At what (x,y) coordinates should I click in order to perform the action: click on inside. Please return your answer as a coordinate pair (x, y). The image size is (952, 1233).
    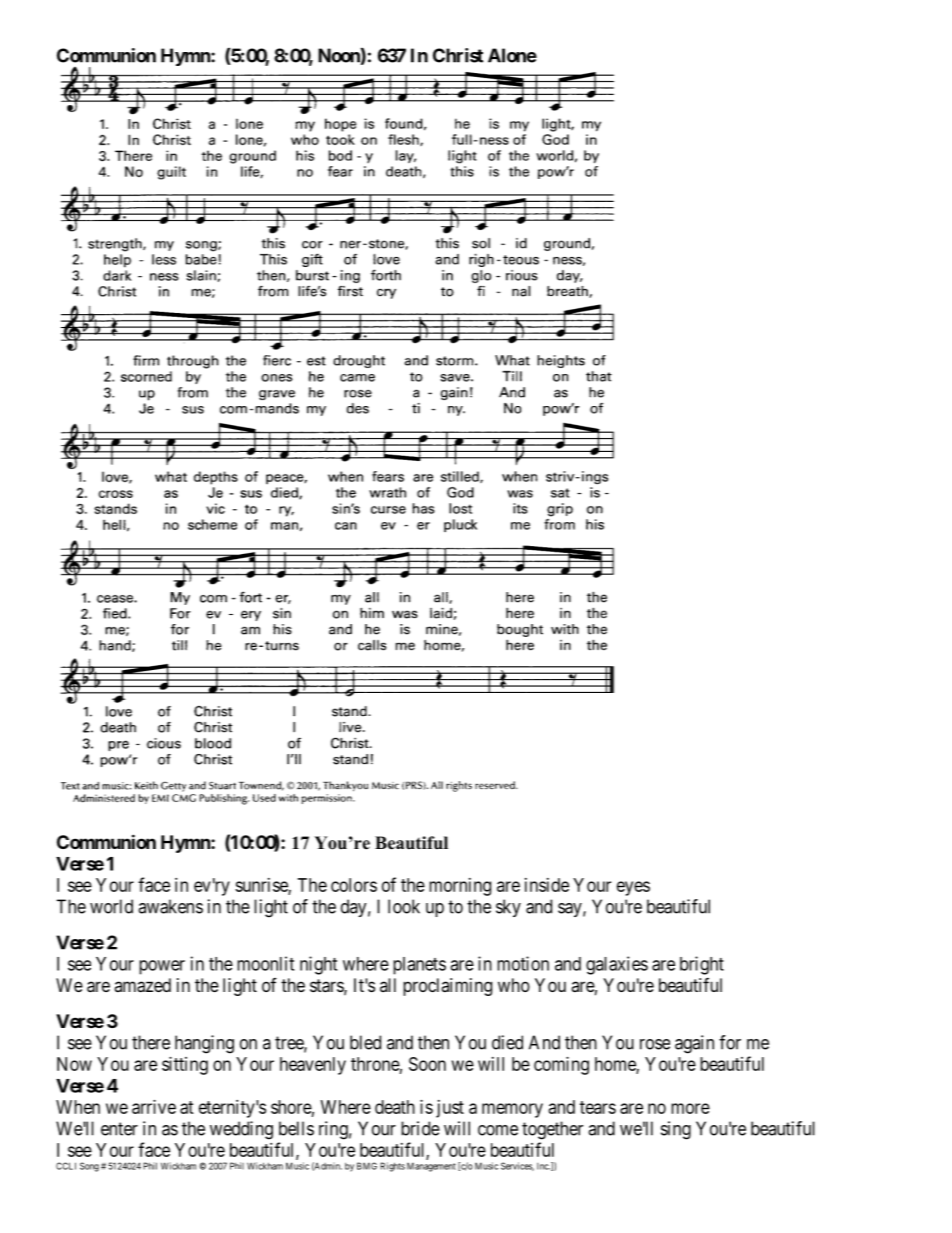
    Looking at the image, I should click on (547, 885).
